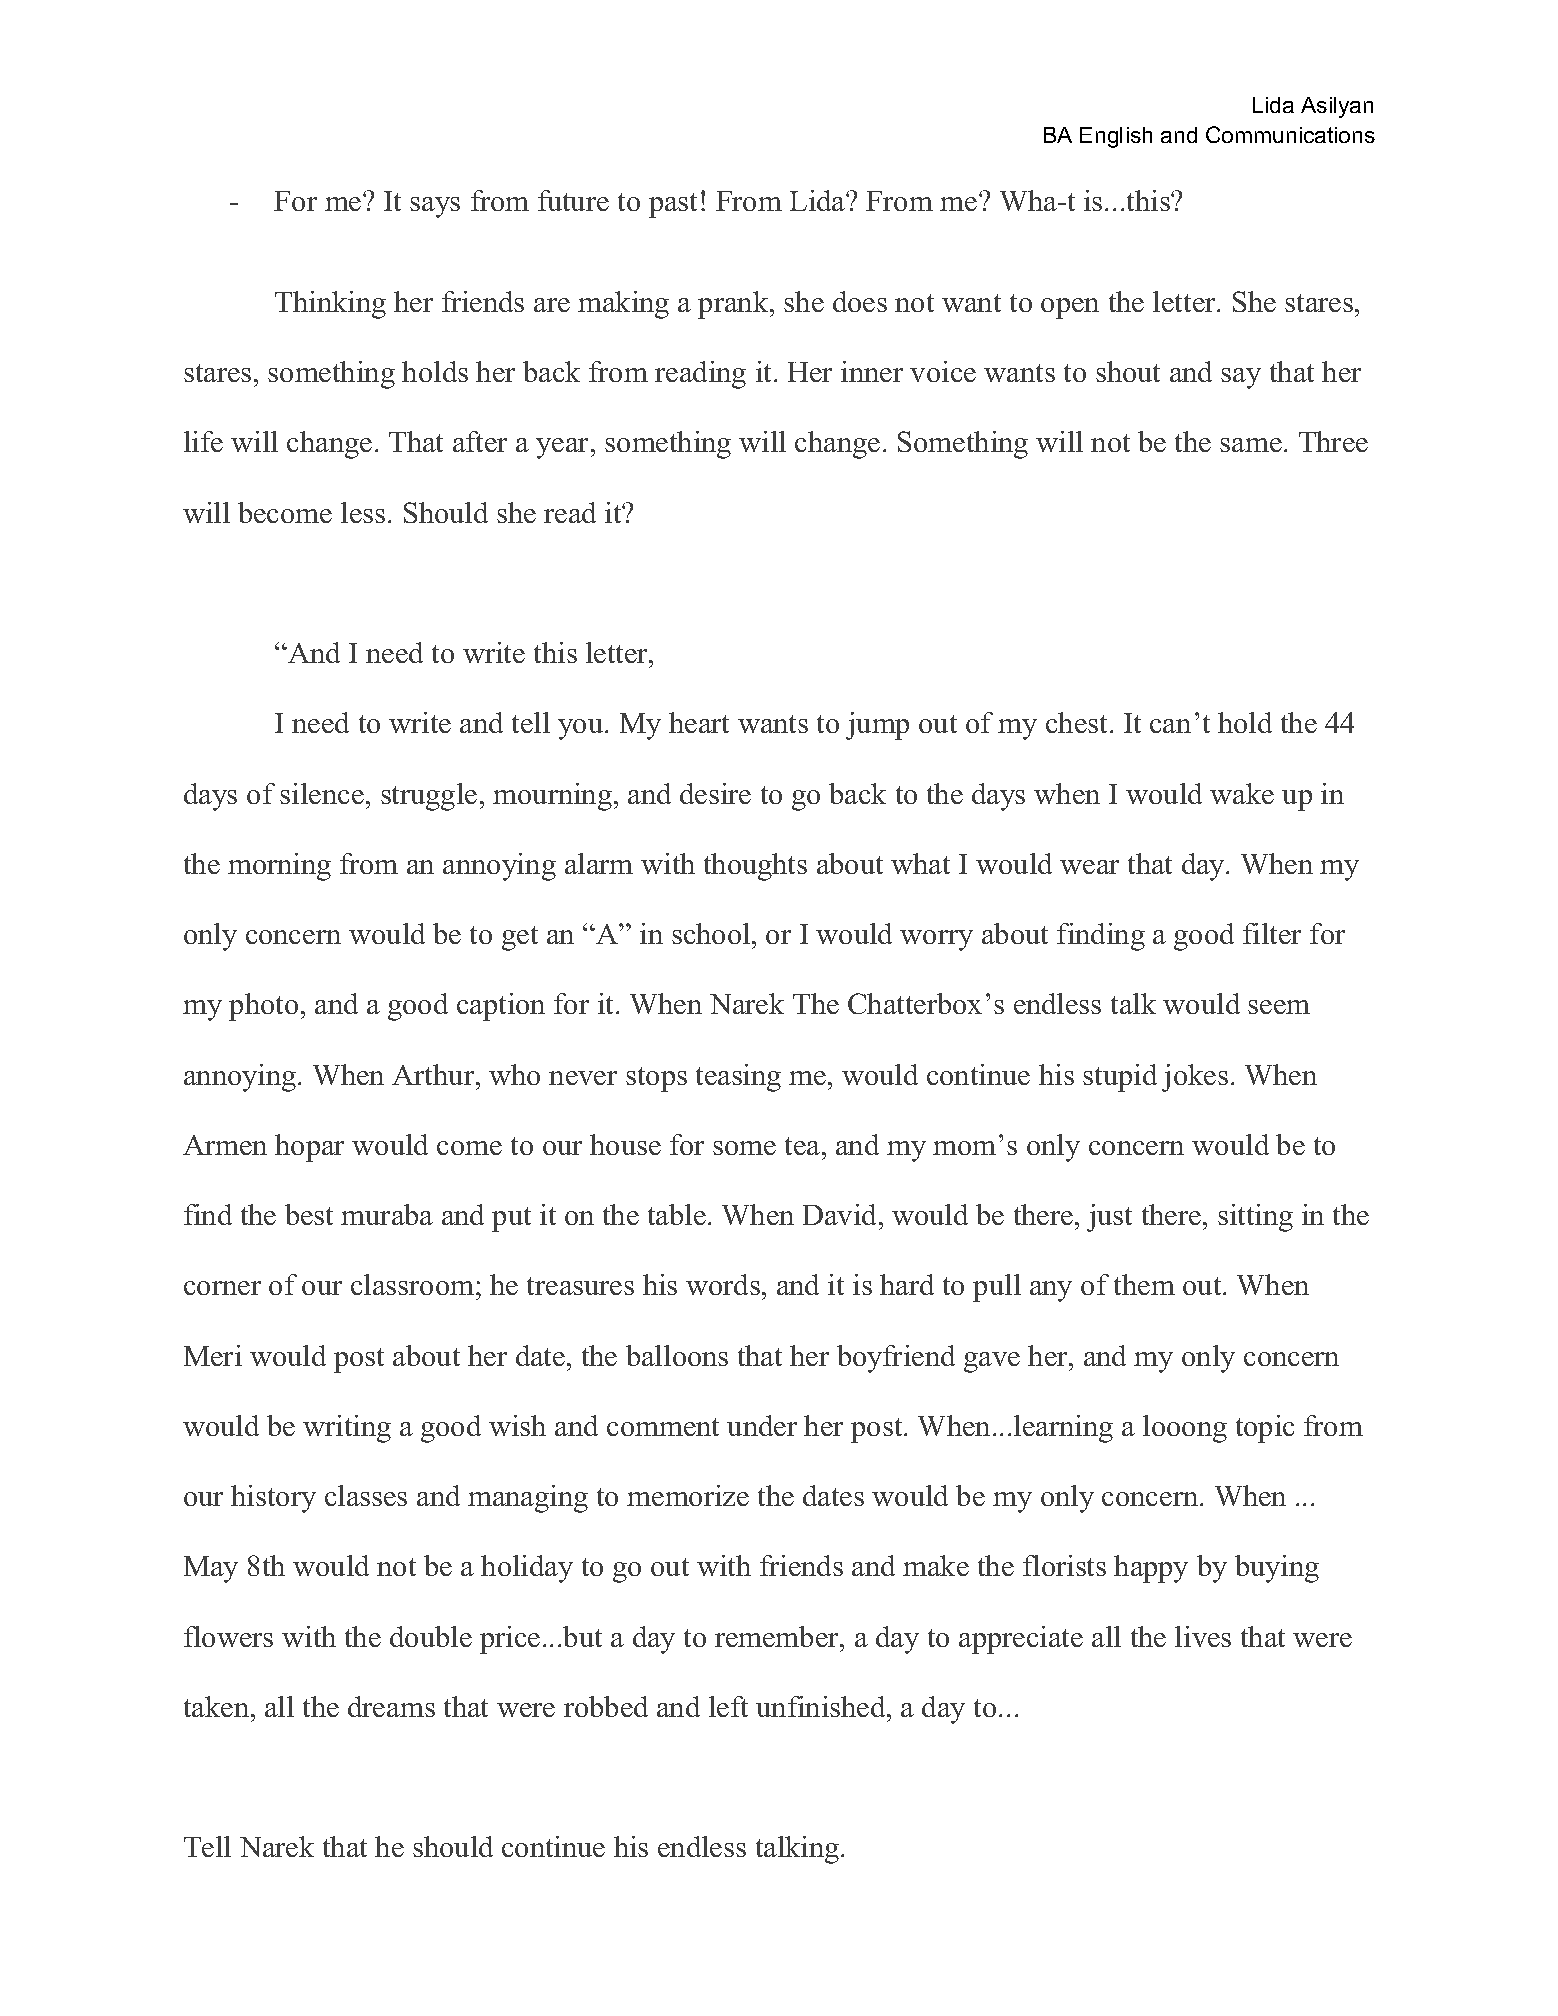 This screenshot has width=1558, height=2016. Describe the element at coordinates (1272, 933) in the screenshot. I see `filter` at that location.
